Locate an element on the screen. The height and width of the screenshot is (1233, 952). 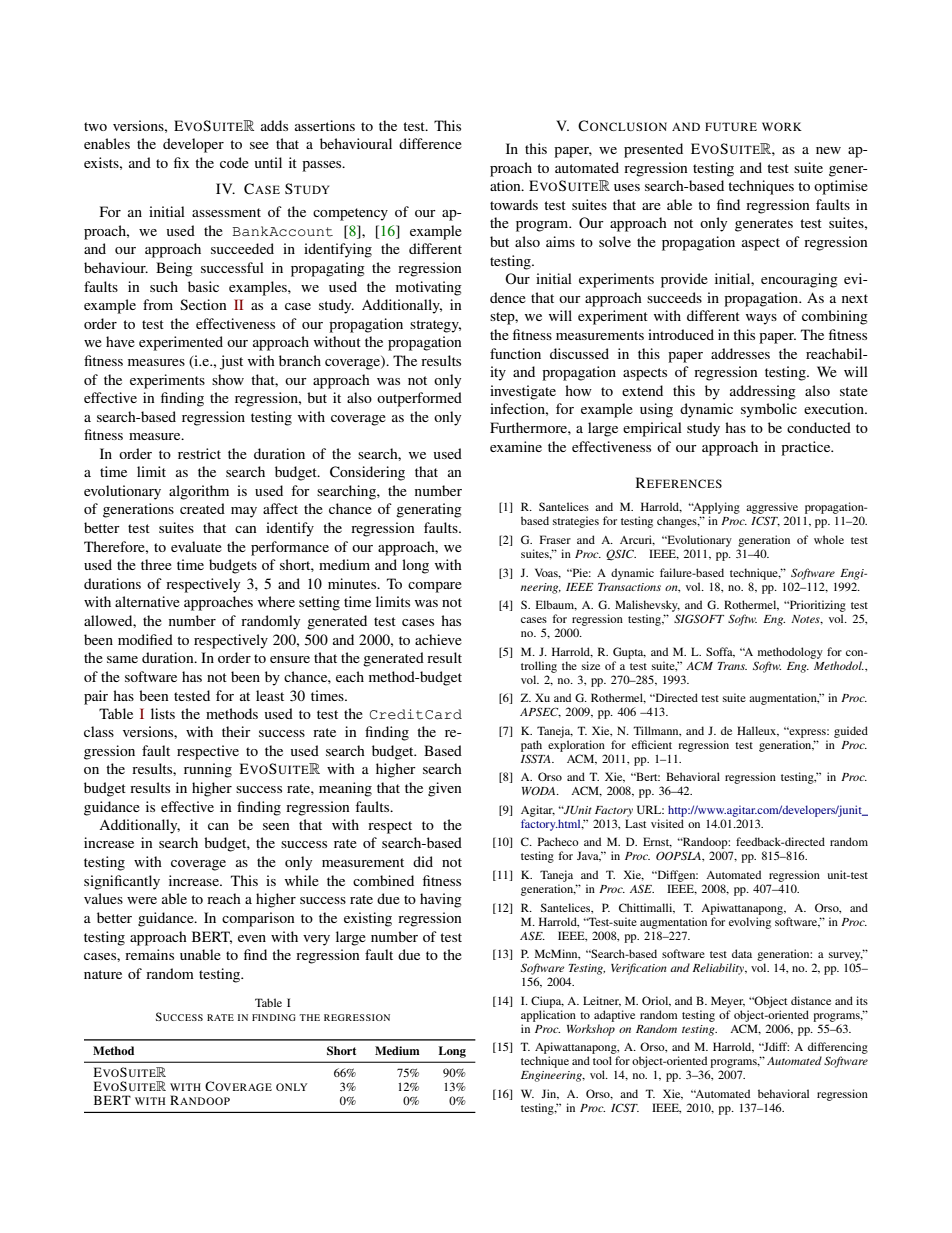
restrict is located at coordinates (199, 453).
